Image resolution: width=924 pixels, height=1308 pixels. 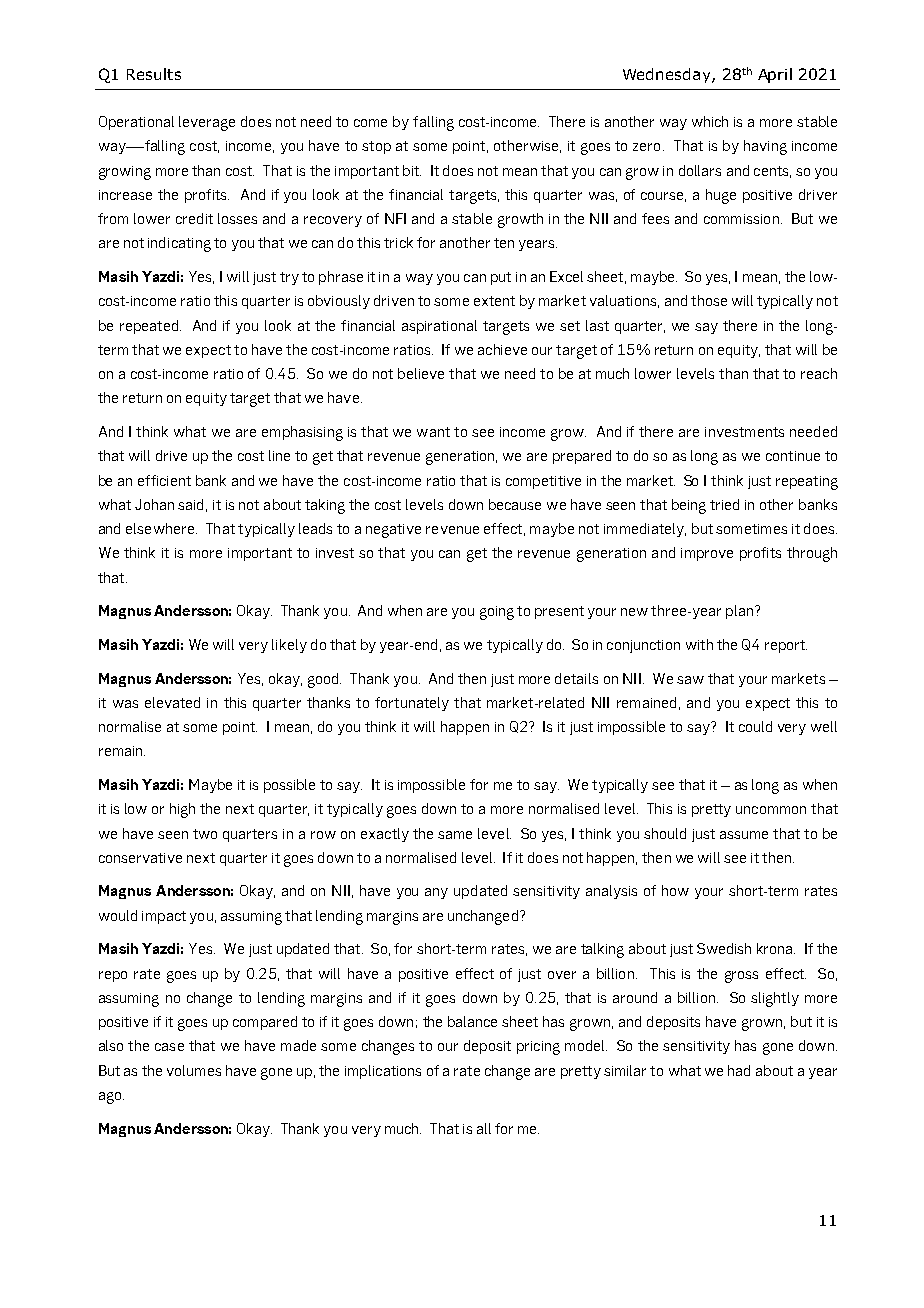 I want to click on repeated, so click(x=149, y=327).
